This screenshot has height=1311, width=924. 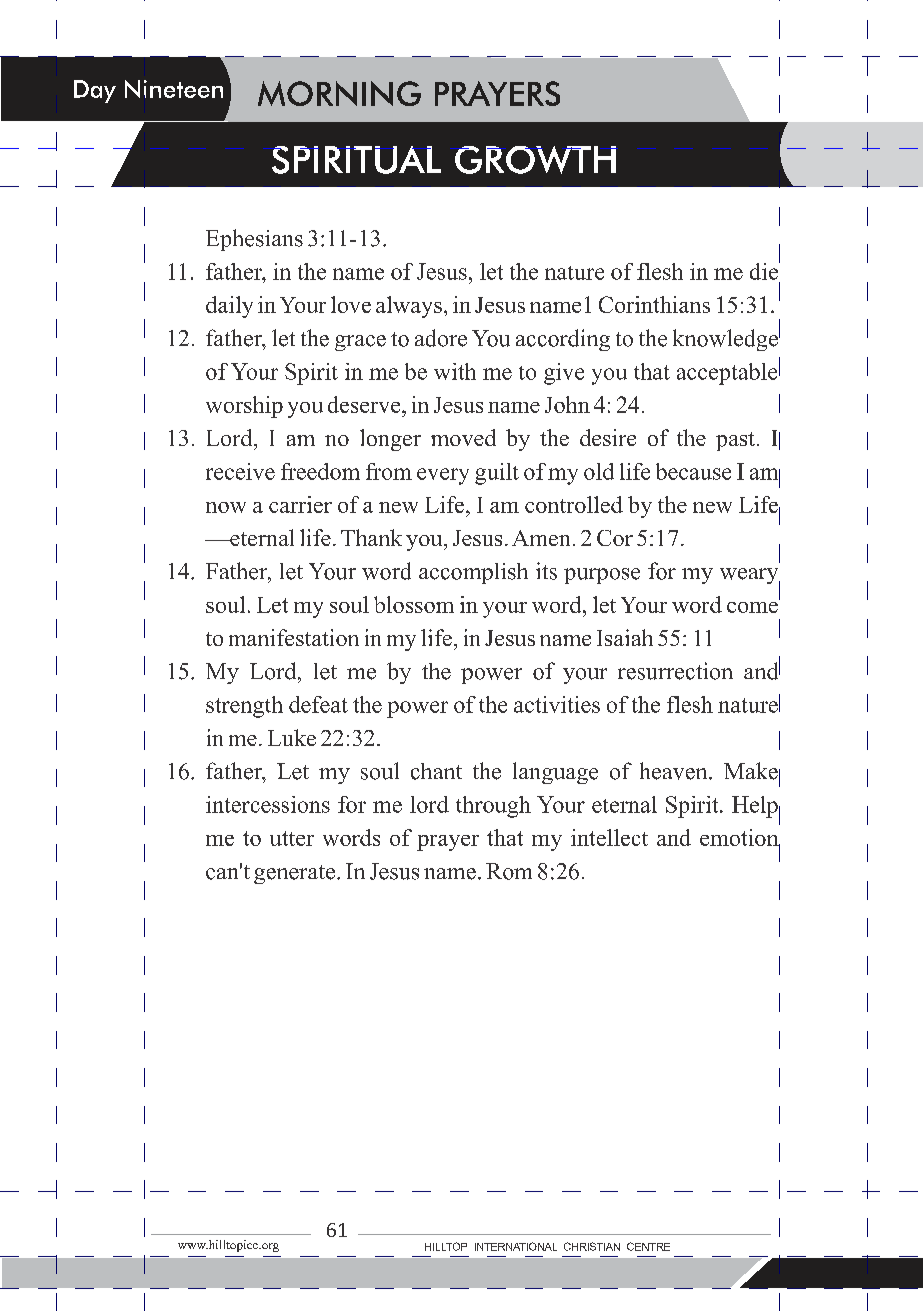 I want to click on emotion, so click(x=740, y=839).
